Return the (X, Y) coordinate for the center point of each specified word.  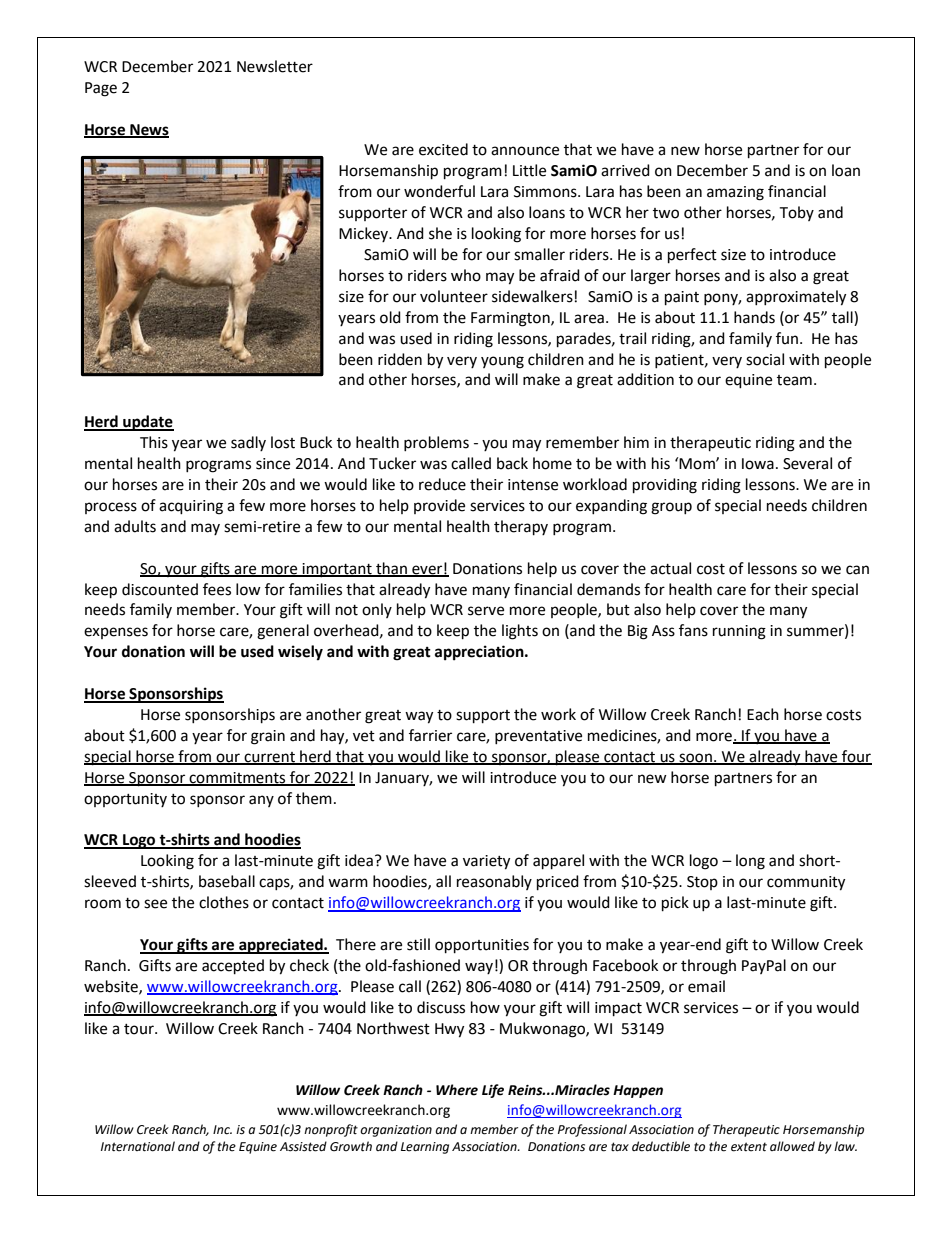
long (750, 862)
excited (443, 149)
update (147, 423)
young (502, 362)
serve (486, 611)
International (138, 1146)
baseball (227, 881)
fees (217, 589)
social (765, 359)
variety (486, 862)
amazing (735, 193)
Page (101, 89)
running (739, 632)
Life (493, 1091)
